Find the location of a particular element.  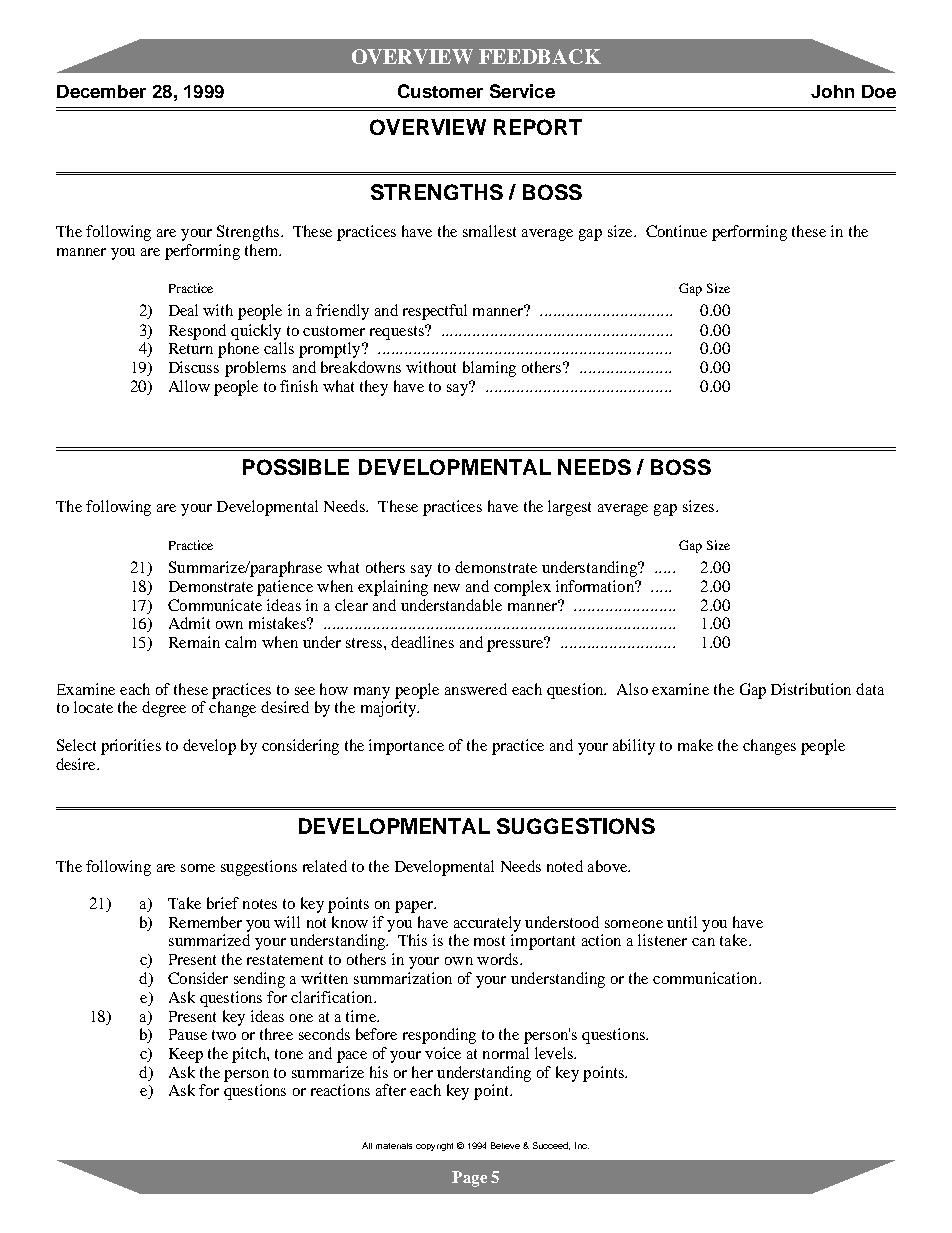

priorities is located at coordinates (131, 747).
